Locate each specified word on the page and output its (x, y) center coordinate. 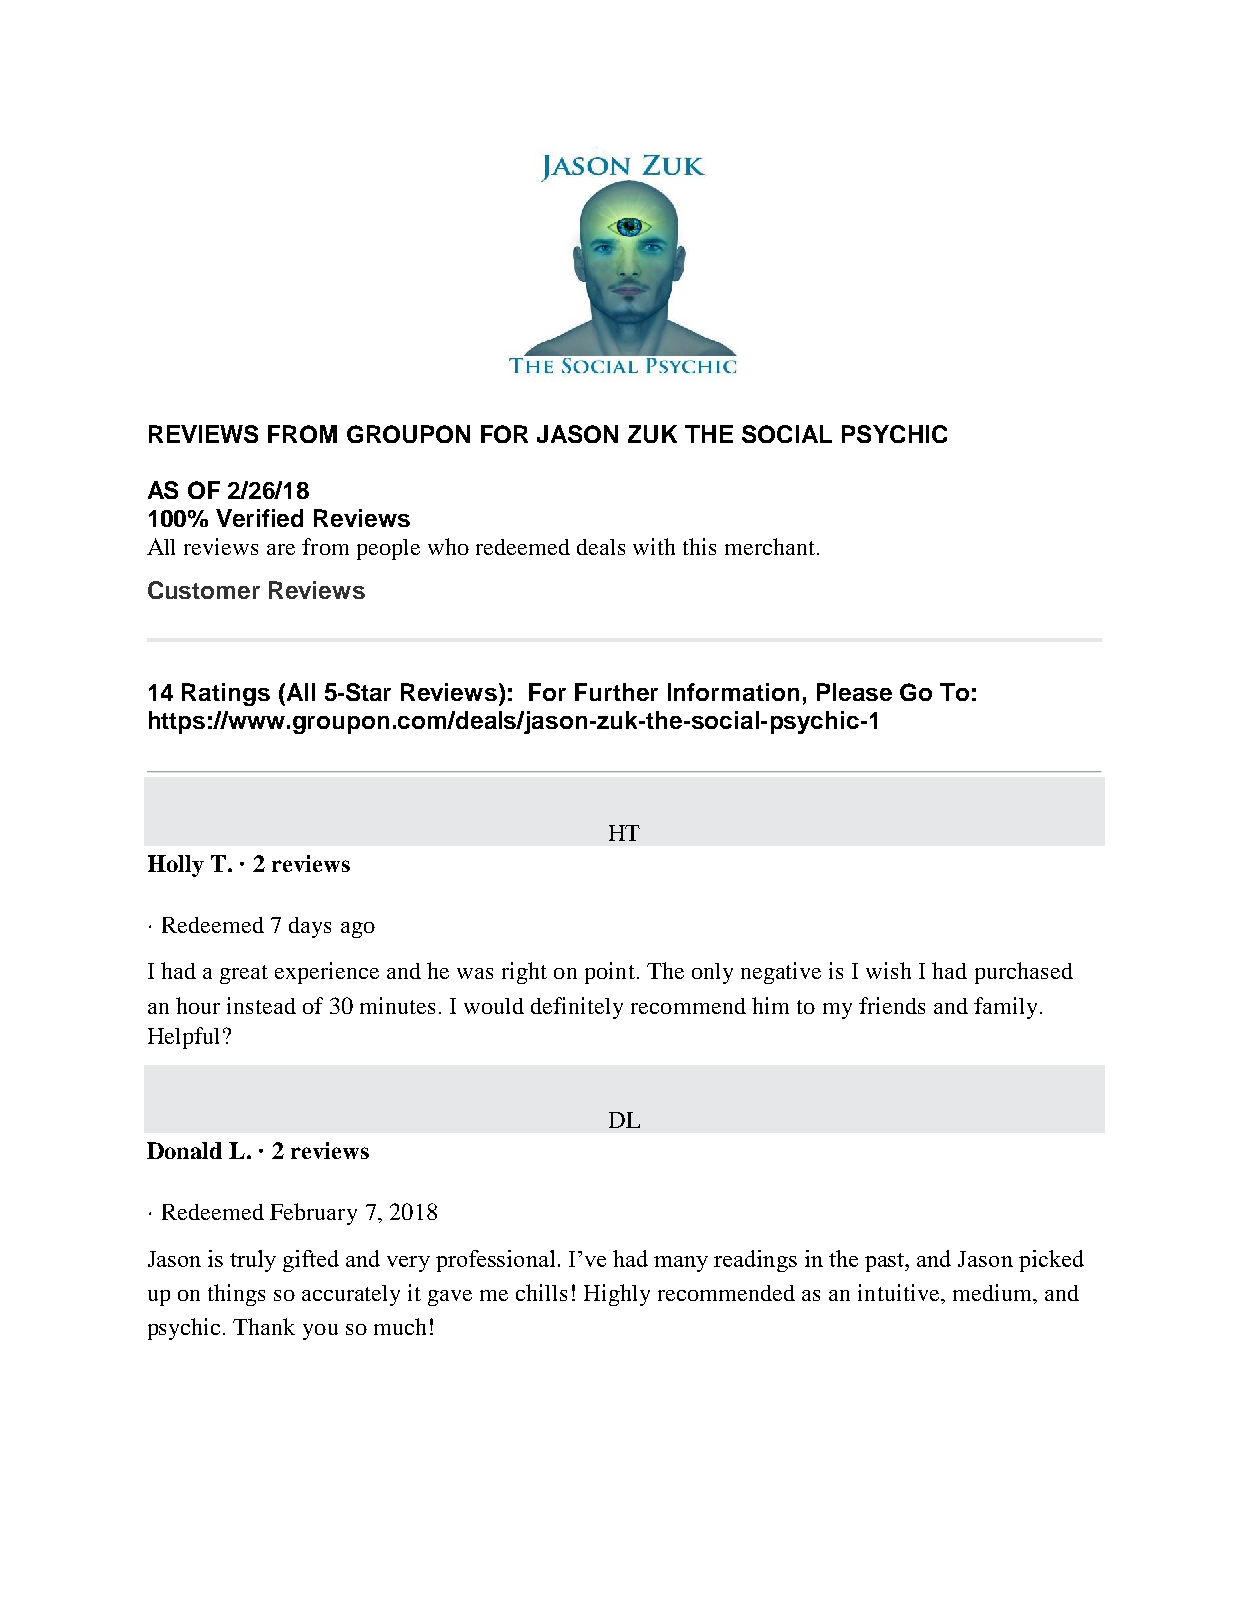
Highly (617, 1295)
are (281, 549)
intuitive (900, 1292)
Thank (264, 1326)
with (654, 546)
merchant (771, 546)
